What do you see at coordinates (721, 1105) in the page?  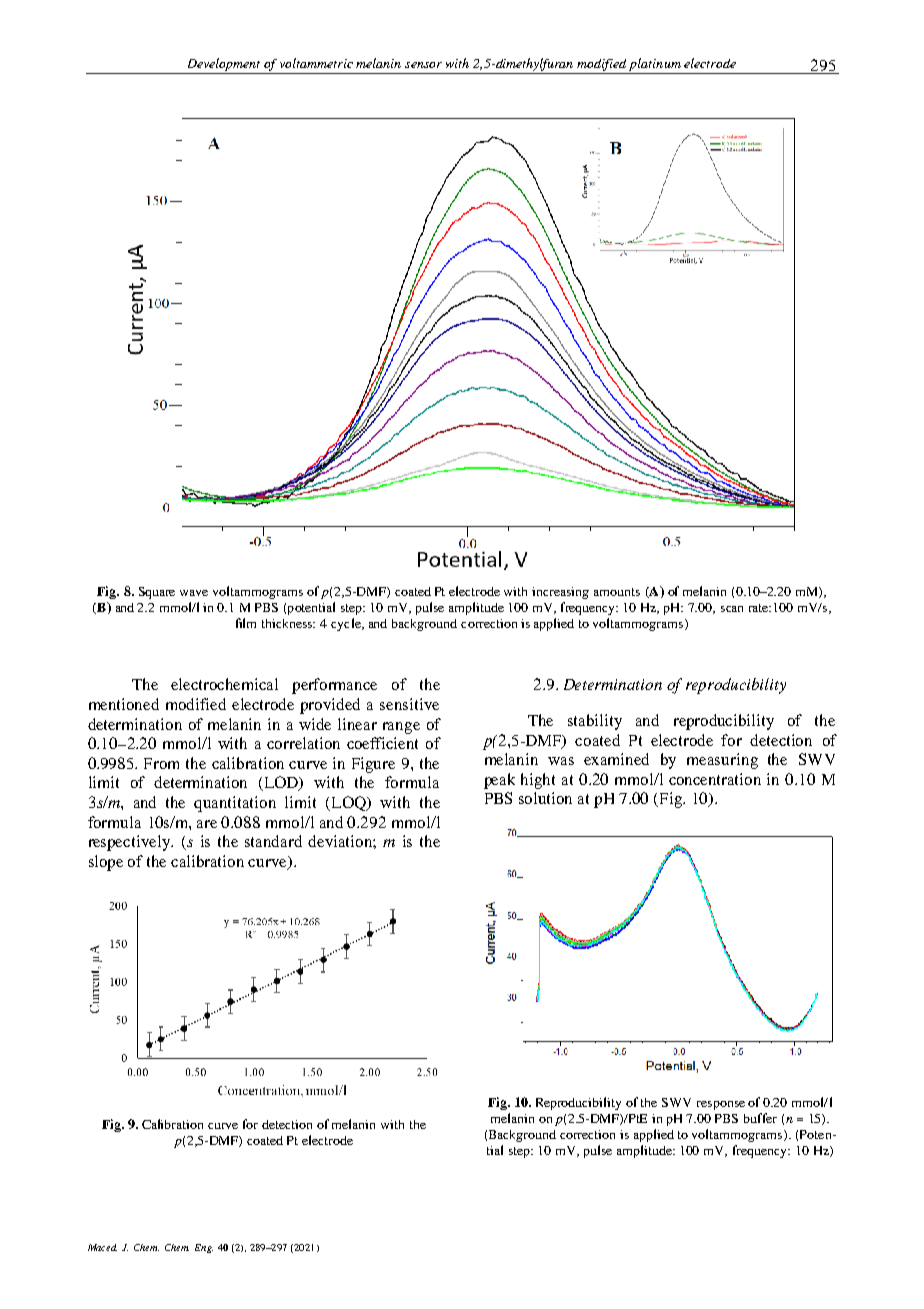 I see `response` at bounding box center [721, 1105].
